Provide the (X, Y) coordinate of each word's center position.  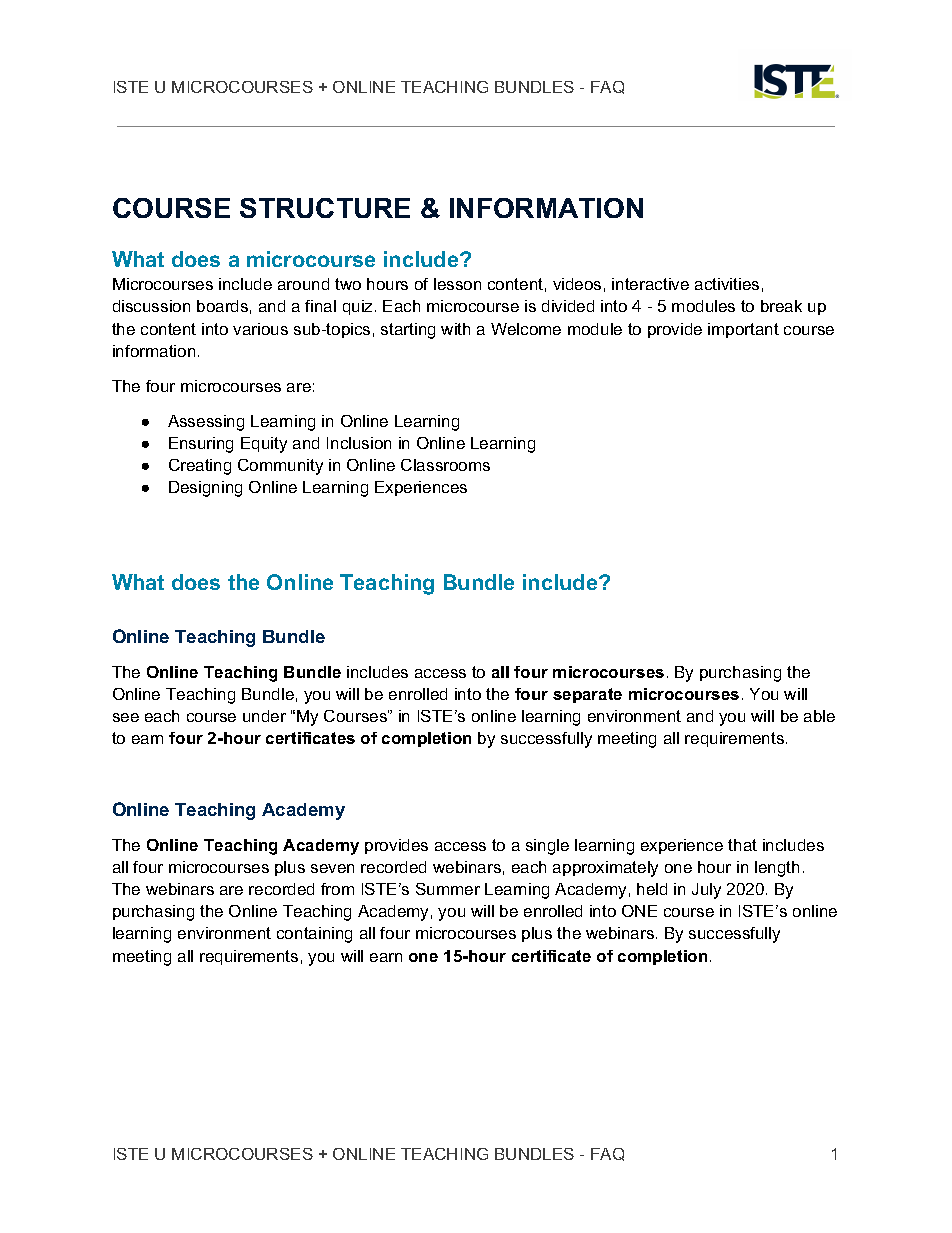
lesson (457, 284)
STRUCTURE (325, 208)
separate (587, 695)
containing (314, 935)
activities (727, 284)
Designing (205, 489)
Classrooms (445, 465)
